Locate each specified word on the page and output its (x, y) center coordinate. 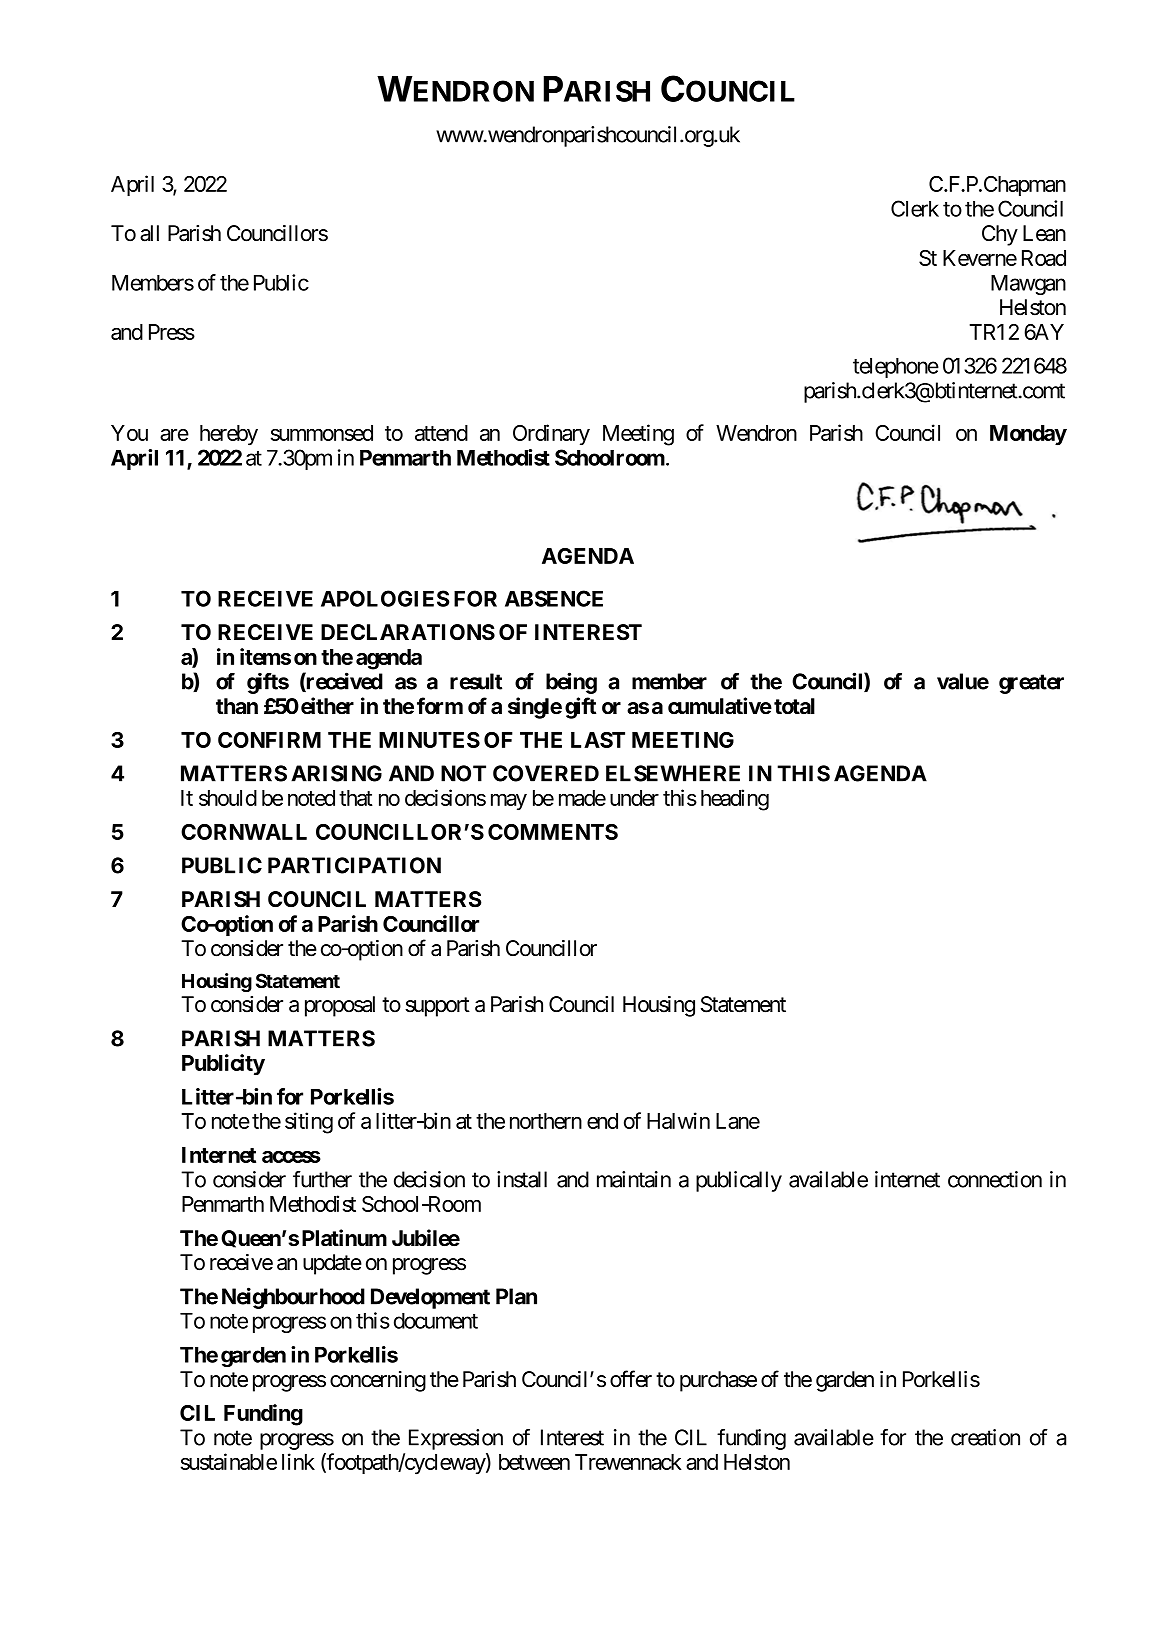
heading (735, 800)
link (298, 1461)
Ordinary (551, 435)
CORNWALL (244, 832)
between (534, 1462)
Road (1044, 258)
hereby (229, 435)
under (634, 798)
